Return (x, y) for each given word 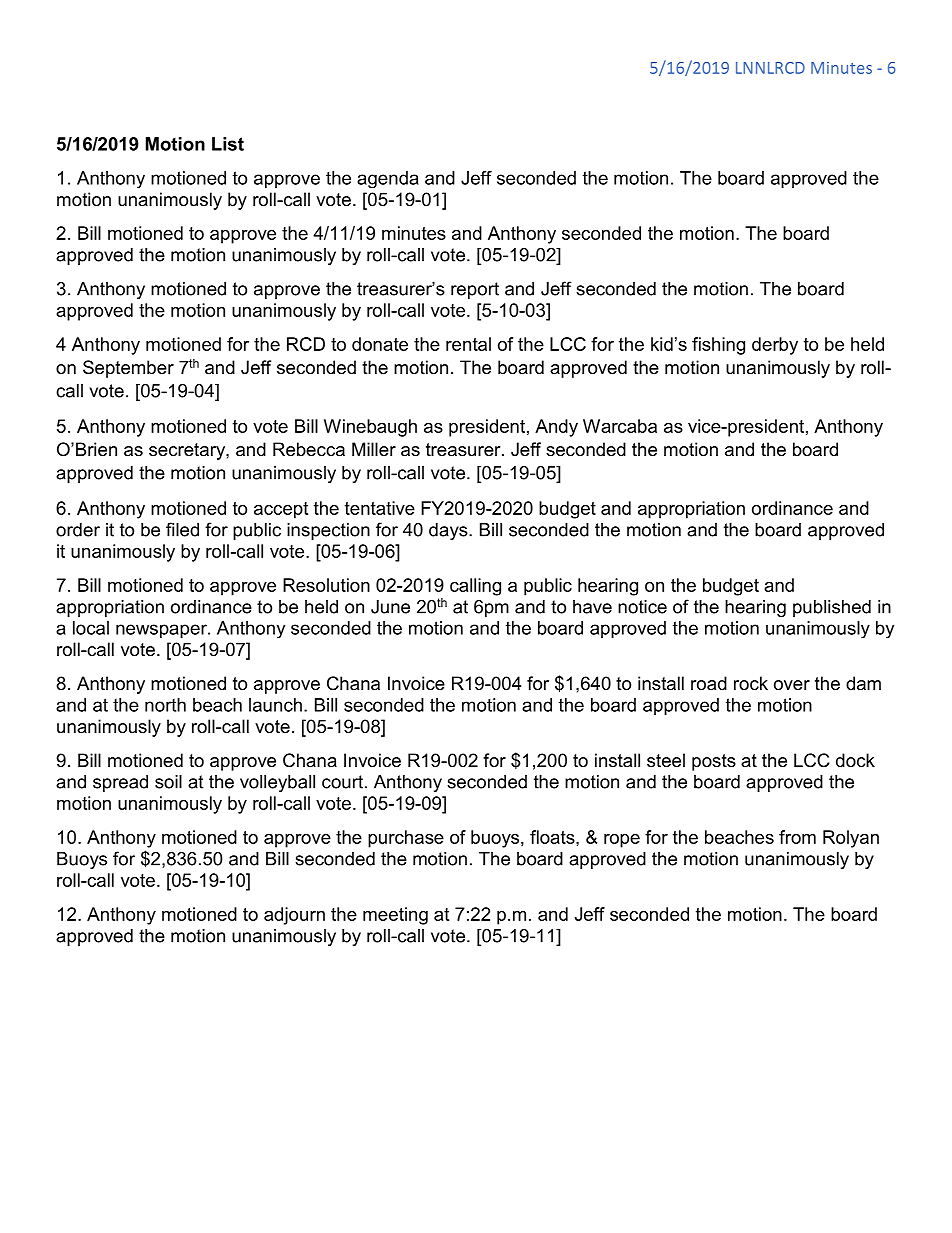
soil (168, 782)
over (792, 685)
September (128, 369)
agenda (388, 180)
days (449, 531)
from (797, 837)
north (165, 705)
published (832, 608)
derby (775, 346)
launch (275, 705)
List (228, 144)
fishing (718, 346)
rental (468, 344)
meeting (395, 916)
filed (182, 529)
